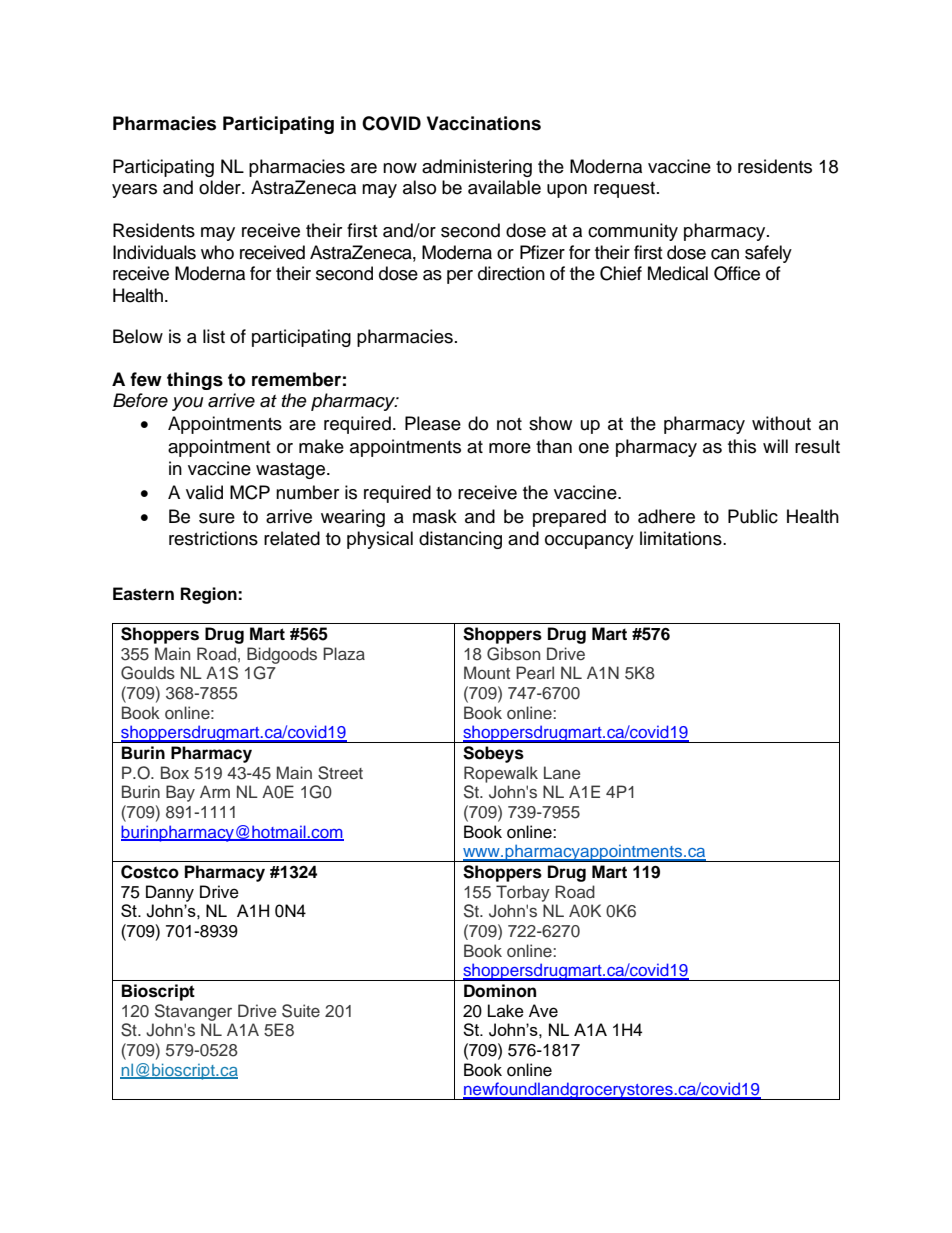 The width and height of the image is (952, 1233). I want to click on list, so click(214, 336).
